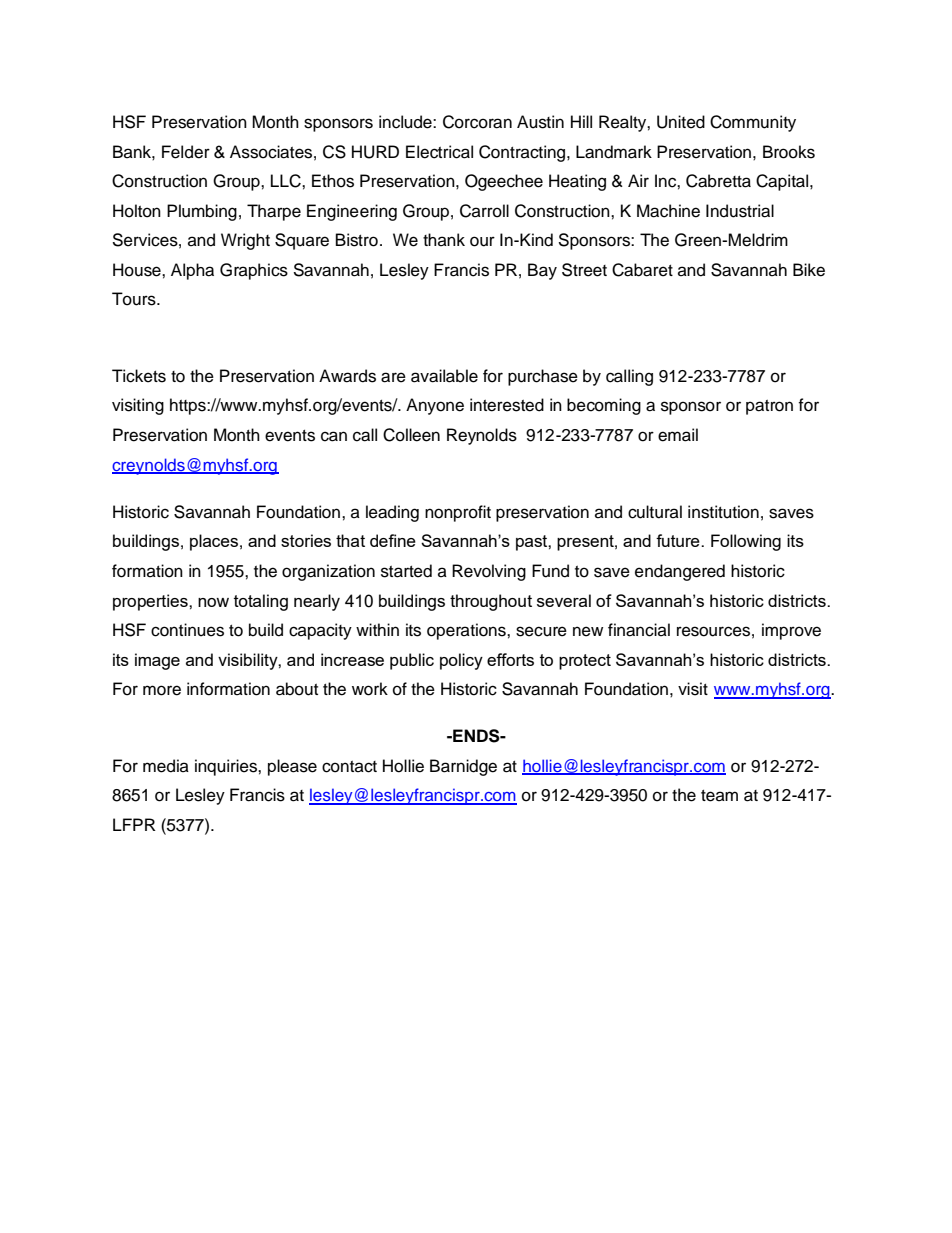 The image size is (952, 1233). Describe the element at coordinates (349, 767) in the image. I see `contact` at that location.
